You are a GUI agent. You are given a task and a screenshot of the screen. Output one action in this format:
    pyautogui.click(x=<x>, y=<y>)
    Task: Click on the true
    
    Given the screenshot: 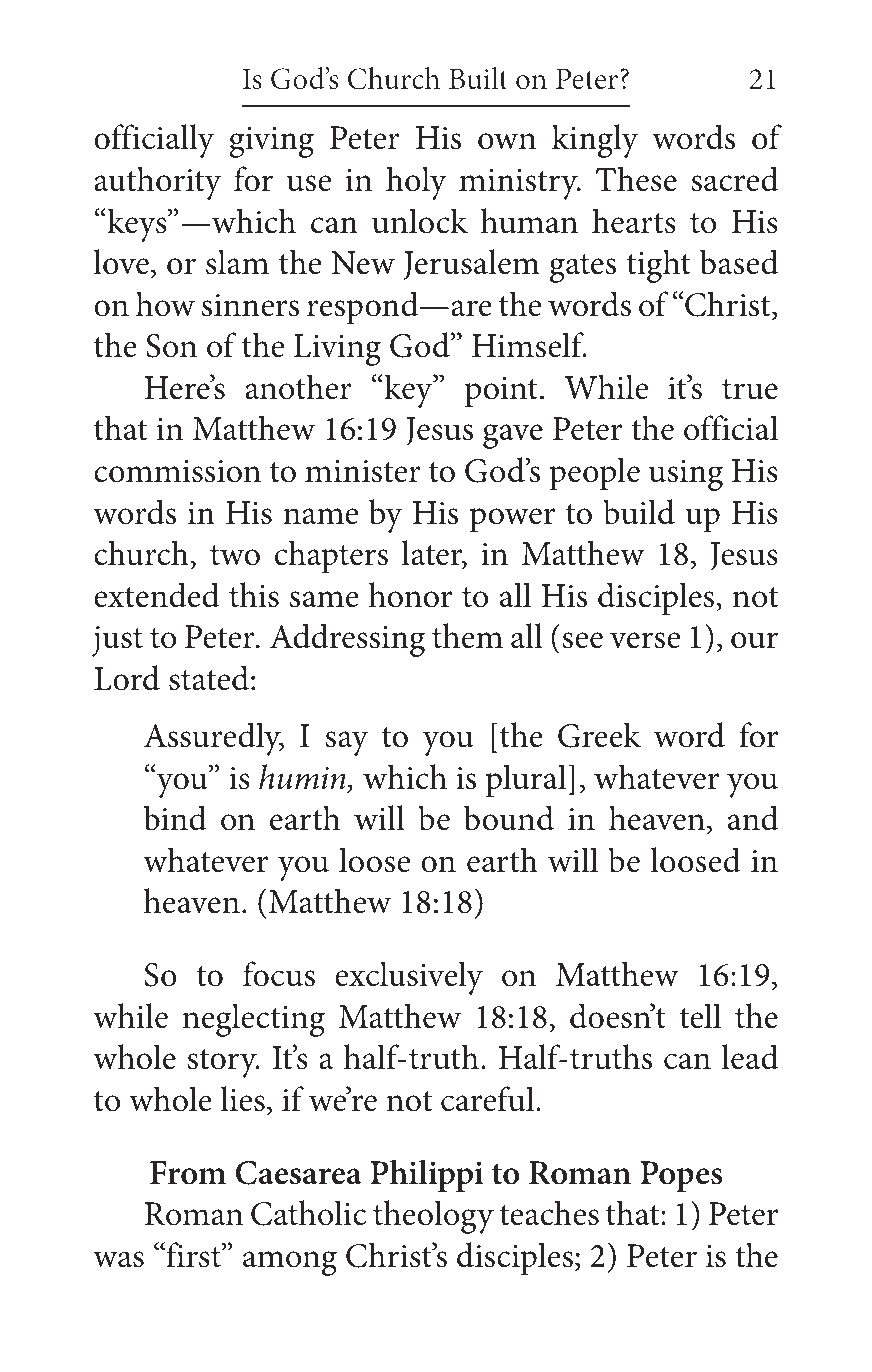 What is the action you would take?
    pyautogui.click(x=750, y=389)
